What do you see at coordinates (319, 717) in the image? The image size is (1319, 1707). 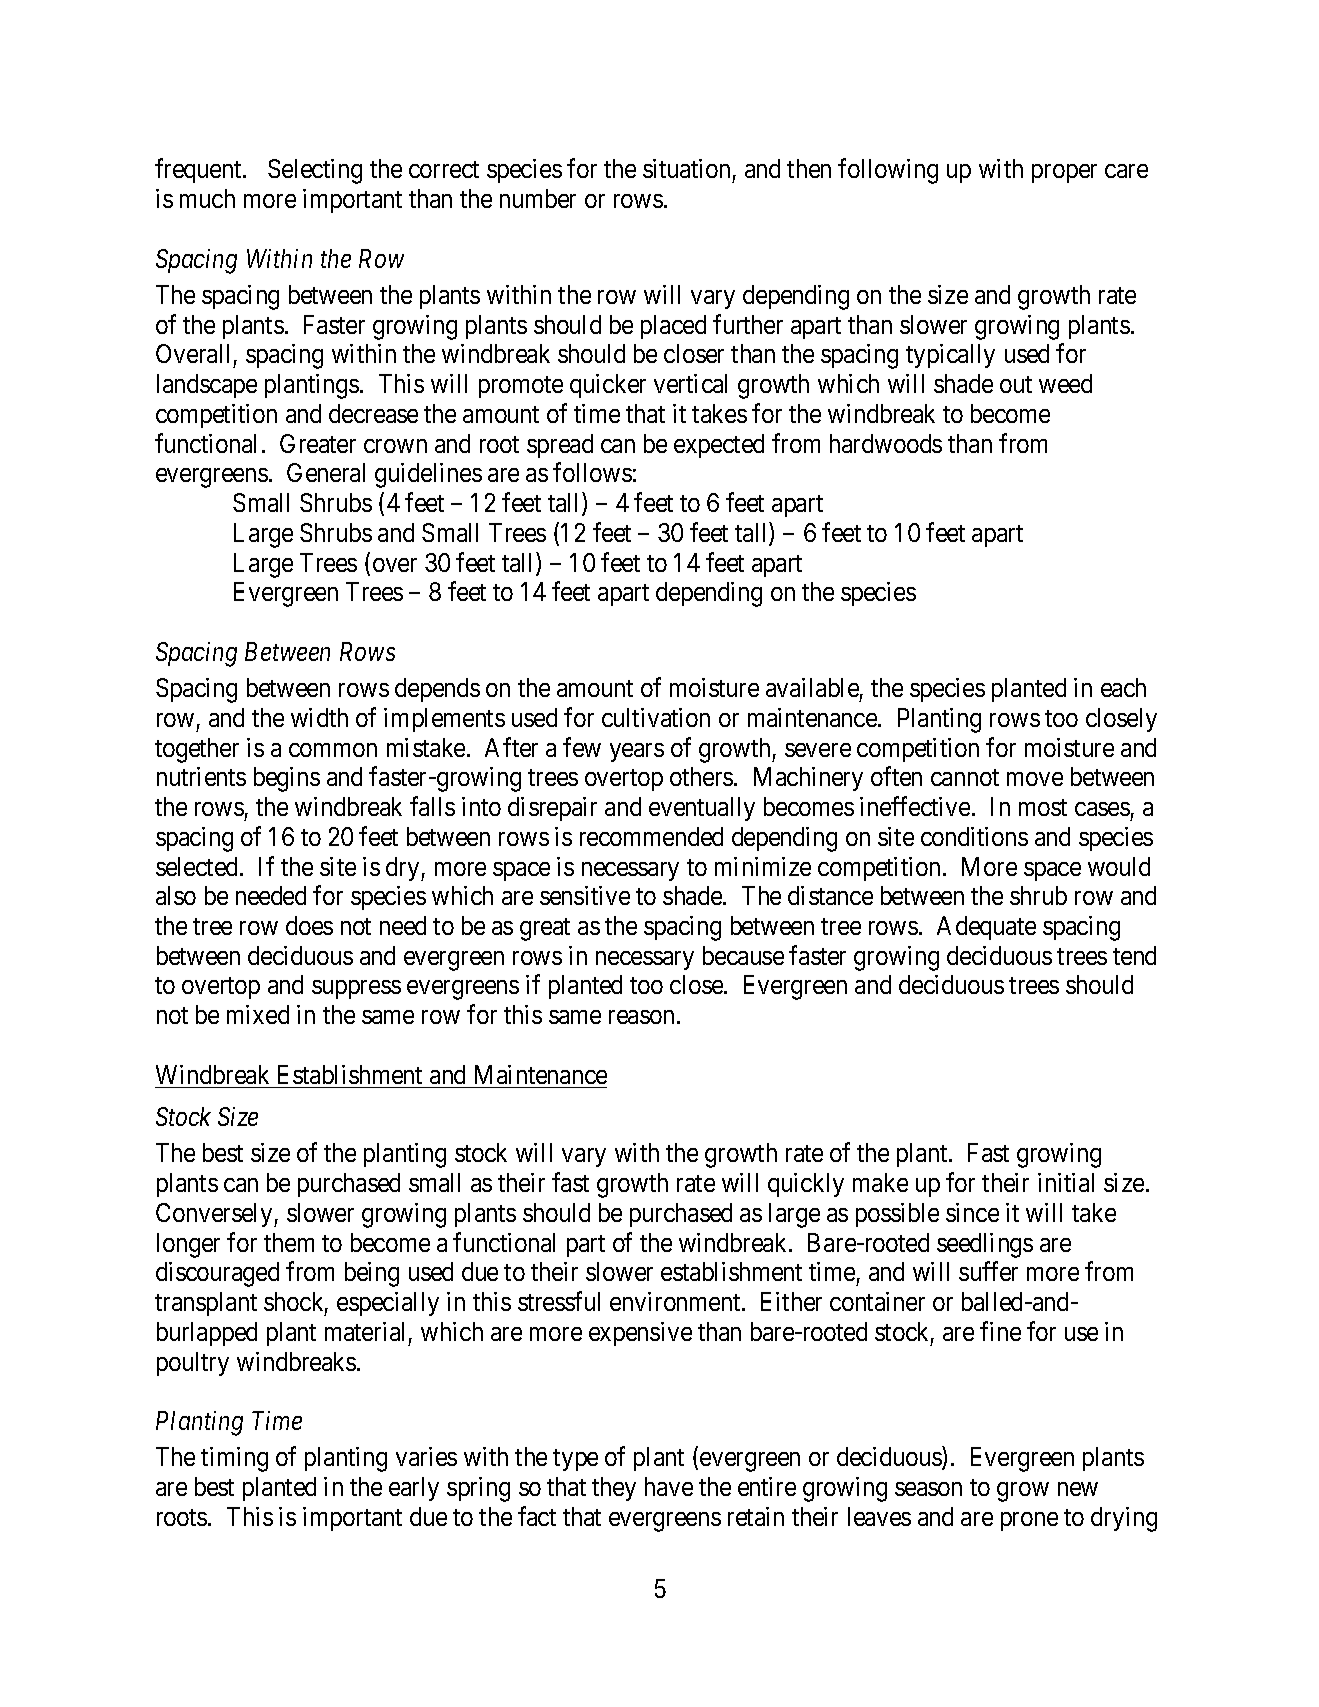 I see `width` at bounding box center [319, 717].
